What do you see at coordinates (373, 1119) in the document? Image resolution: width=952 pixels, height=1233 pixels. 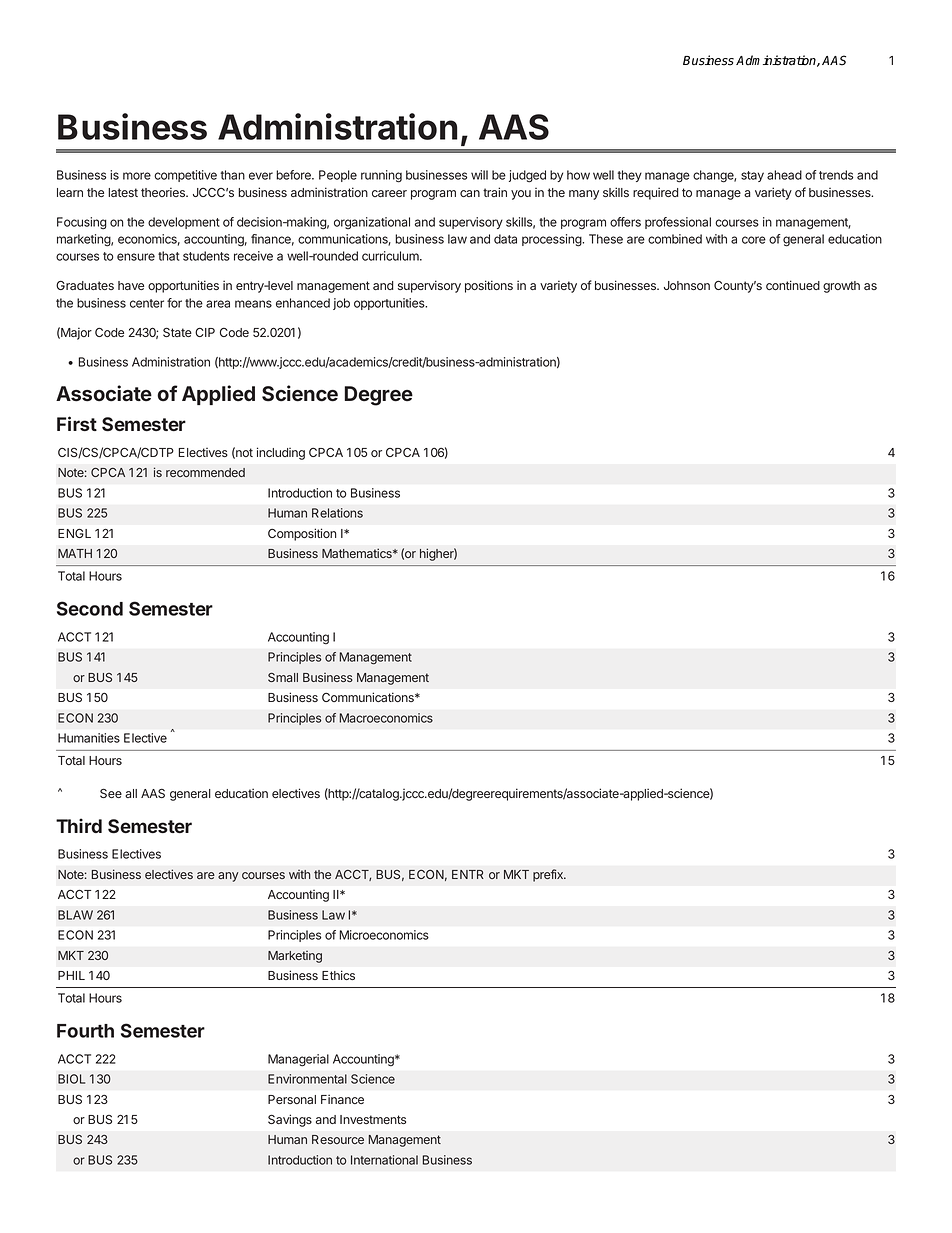 I see `Investments` at bounding box center [373, 1119].
